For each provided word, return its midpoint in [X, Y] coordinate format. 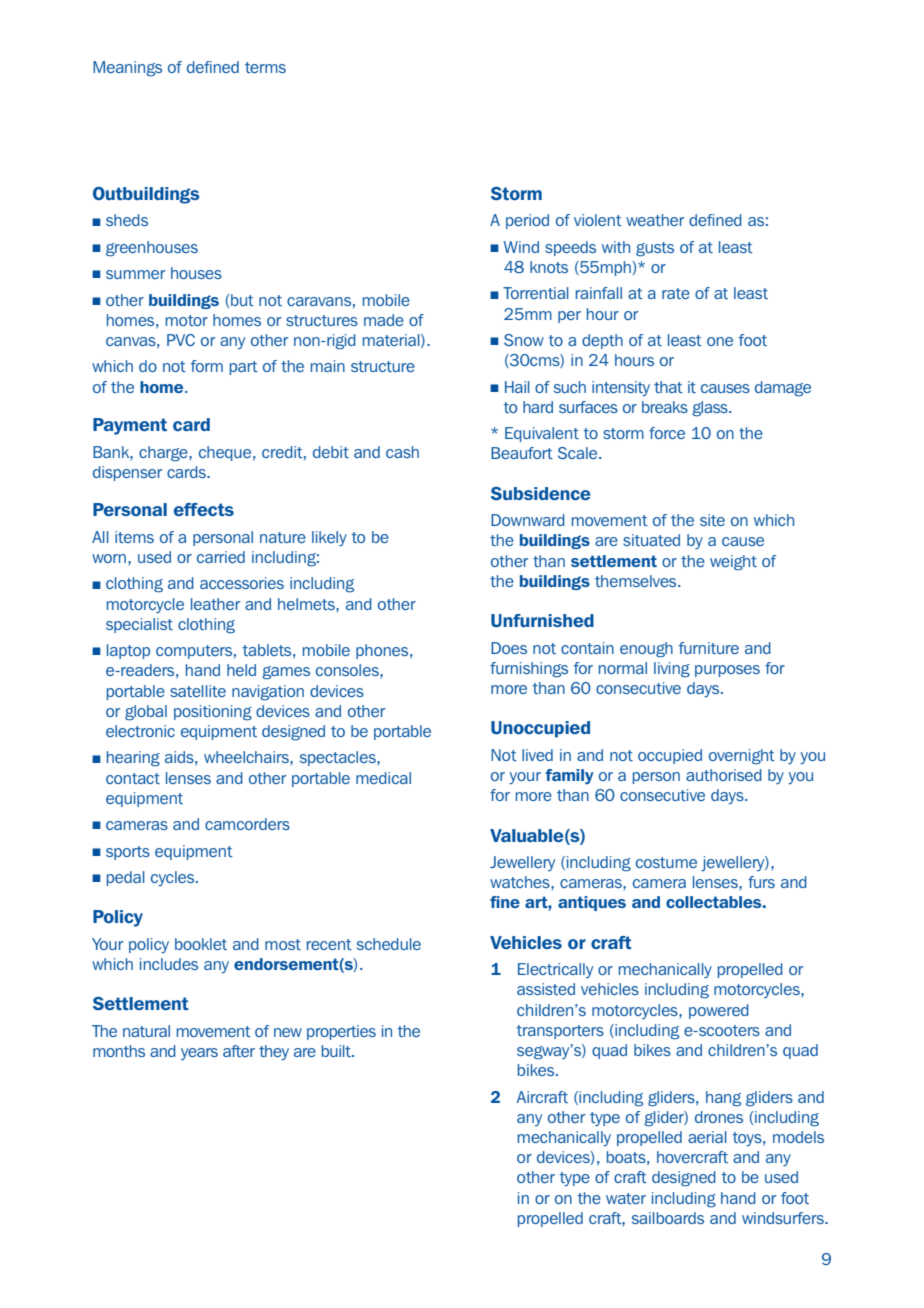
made [384, 320]
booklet [201, 944]
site [712, 520]
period [527, 221]
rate [676, 293]
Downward [528, 520]
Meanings [127, 69]
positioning [213, 713]
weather [655, 220]
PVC [181, 340]
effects [204, 509]
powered [719, 1011]
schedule [389, 944]
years [199, 1054]
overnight [742, 757]
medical [383, 778]
